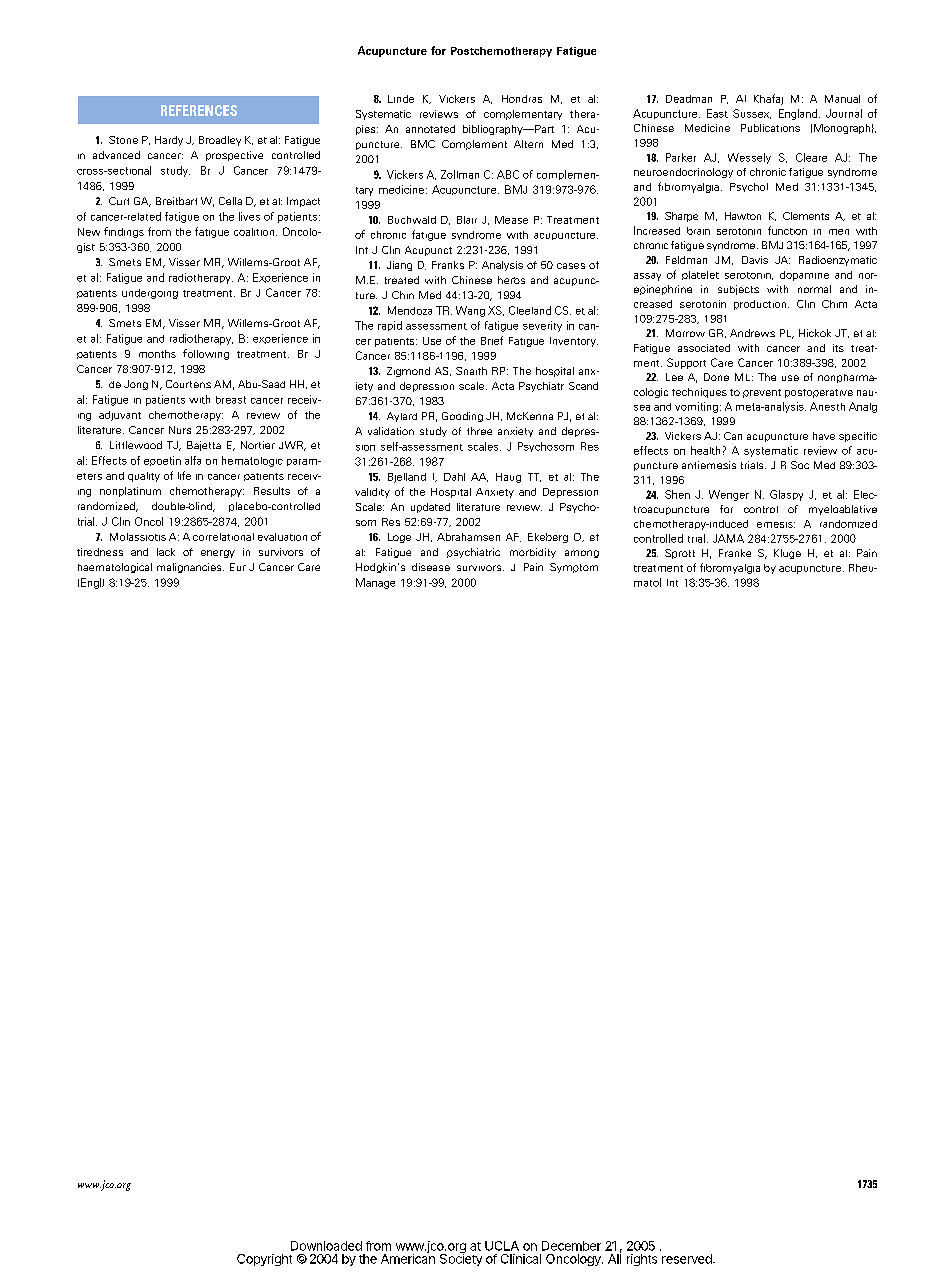 Image resolution: width=952 pixels, height=1275 pixels. Describe the element at coordinates (770, 128) in the document. I see `Publications` at that location.
